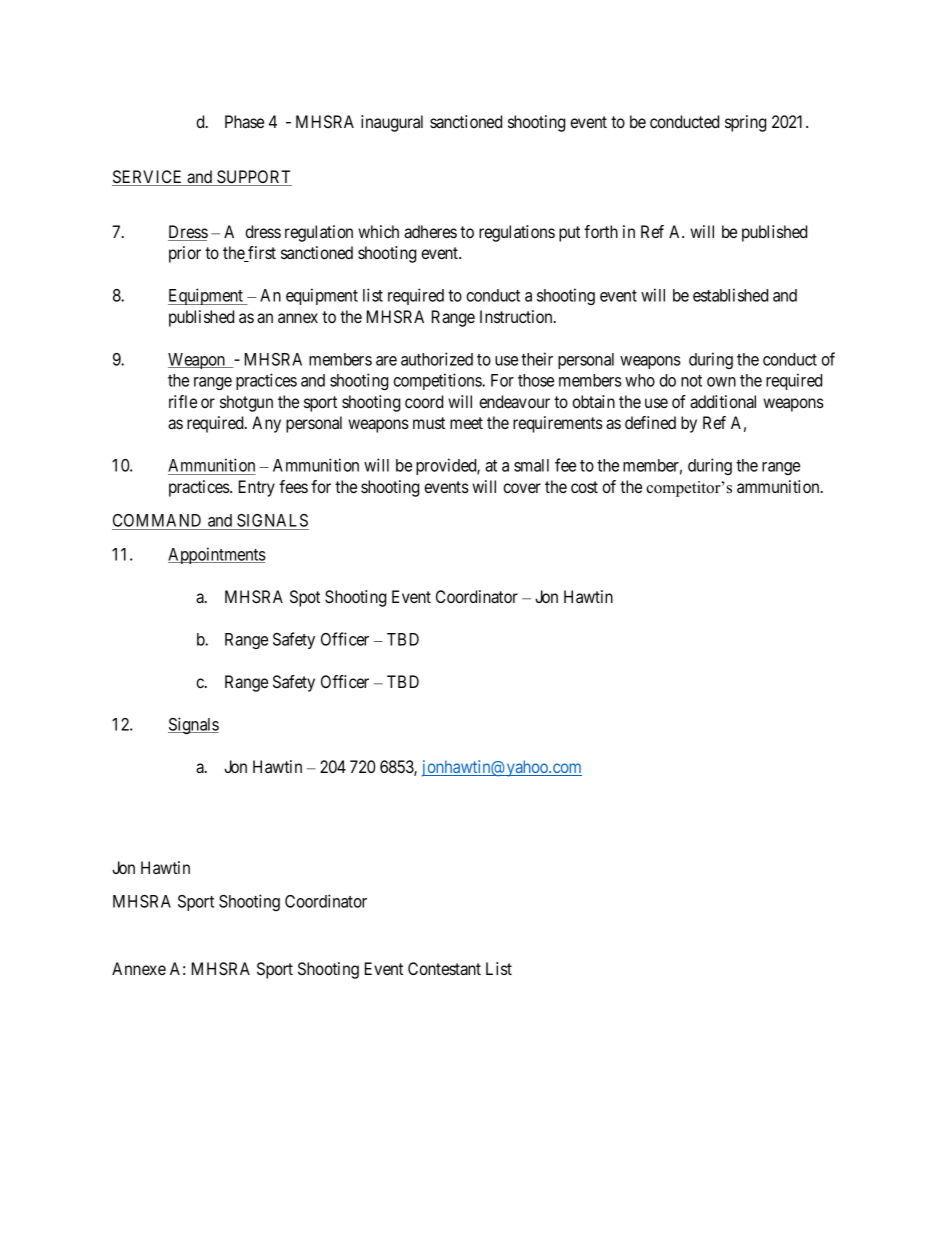 The image size is (952, 1233). What do you see at coordinates (531, 465) in the screenshot?
I see `small` at bounding box center [531, 465].
